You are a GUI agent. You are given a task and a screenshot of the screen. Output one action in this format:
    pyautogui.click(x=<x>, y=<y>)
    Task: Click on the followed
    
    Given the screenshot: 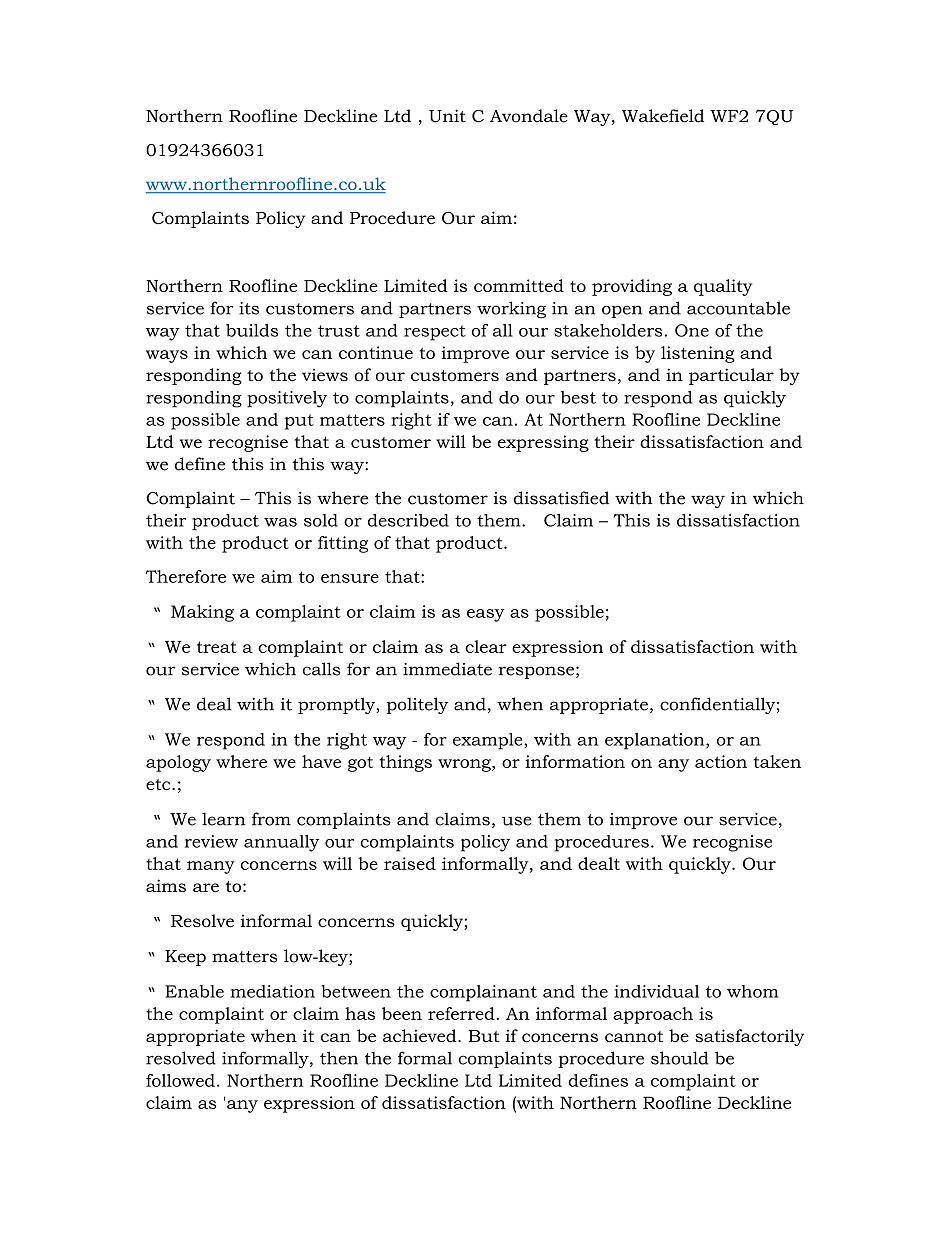 What is the action you would take?
    pyautogui.click(x=180, y=1080)
